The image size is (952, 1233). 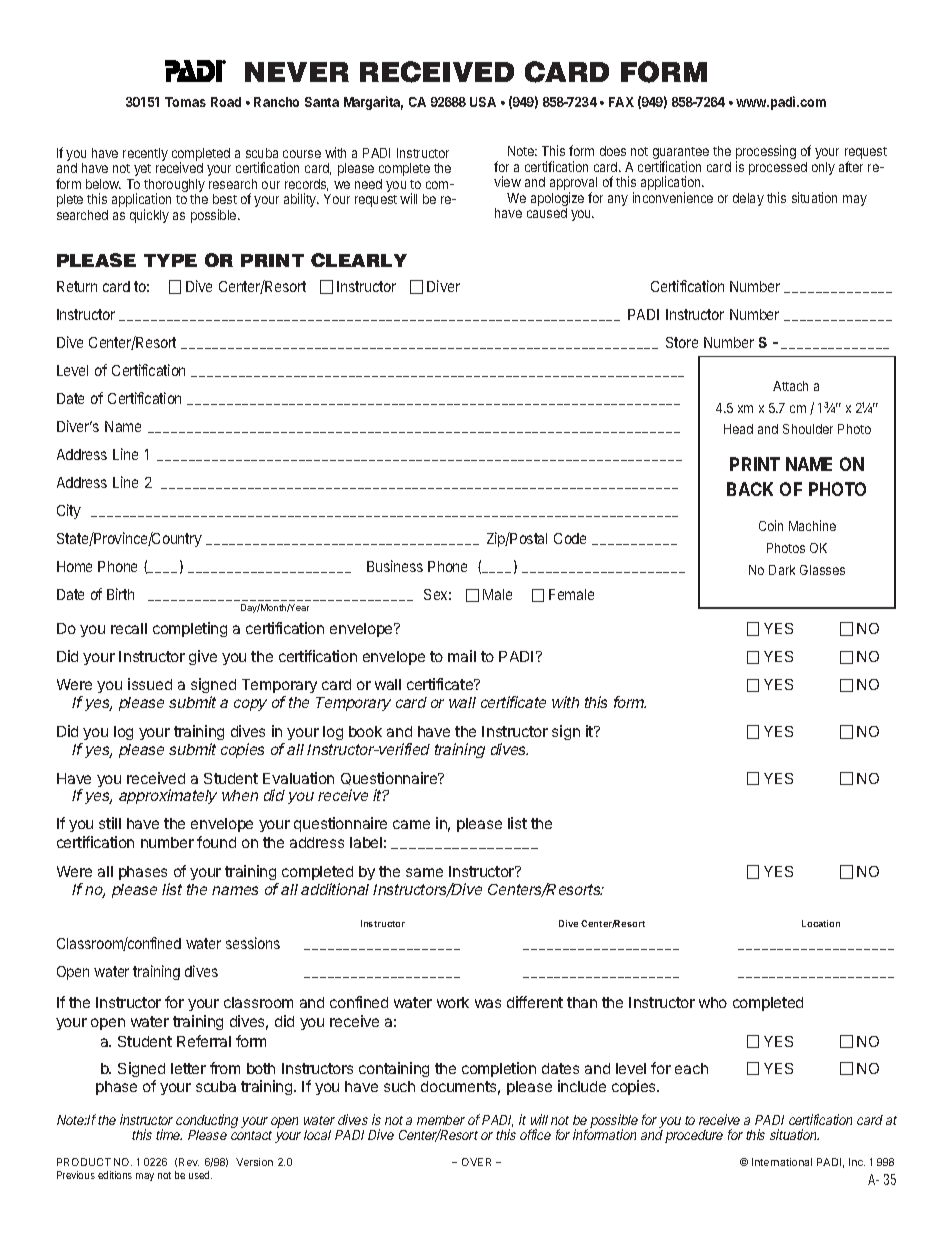 I want to click on Location, so click(x=821, y=923).
